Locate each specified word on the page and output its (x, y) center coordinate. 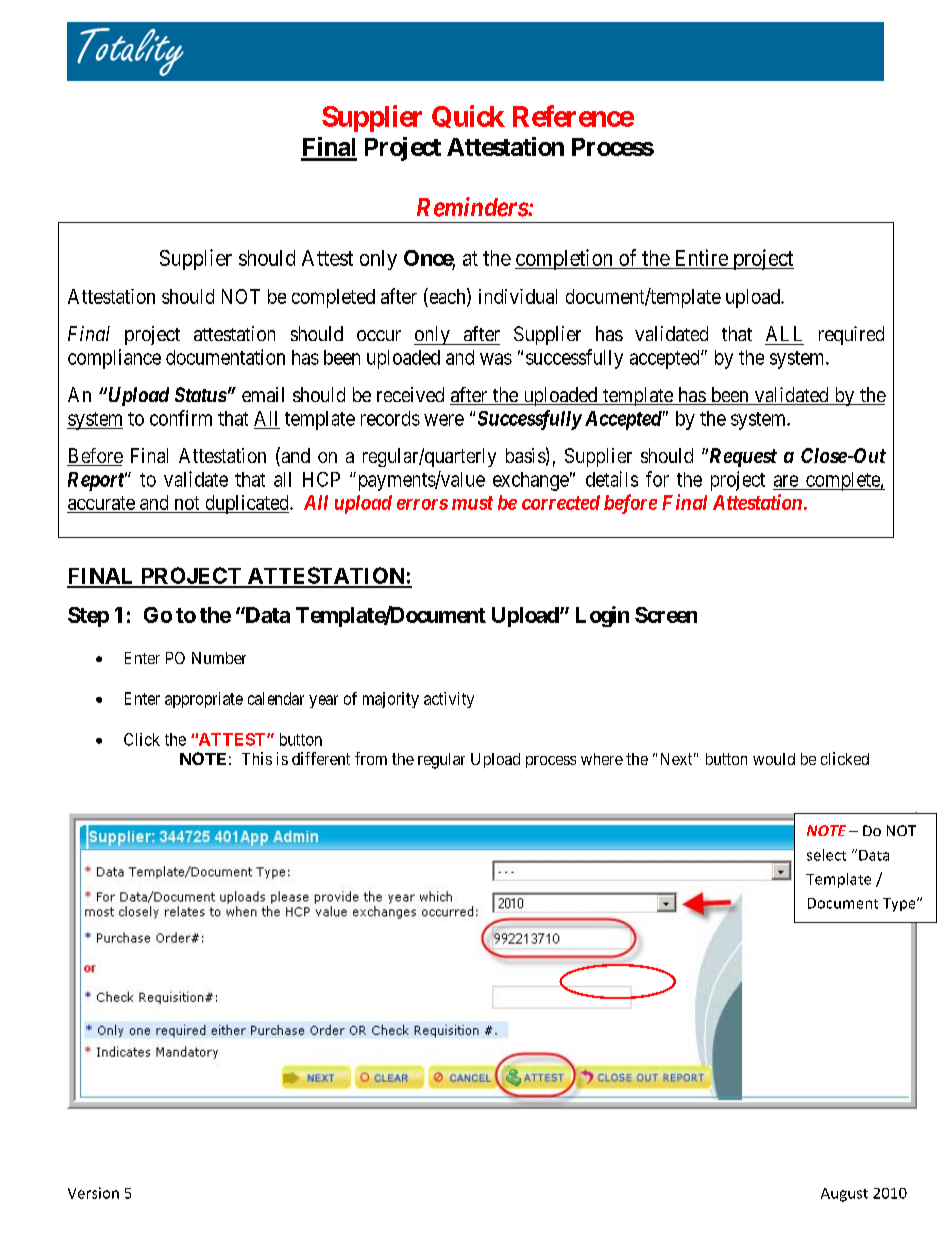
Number (219, 658)
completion (565, 259)
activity (449, 700)
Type (900, 905)
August (844, 1195)
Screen (666, 615)
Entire (702, 257)
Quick (468, 116)
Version (93, 1193)
